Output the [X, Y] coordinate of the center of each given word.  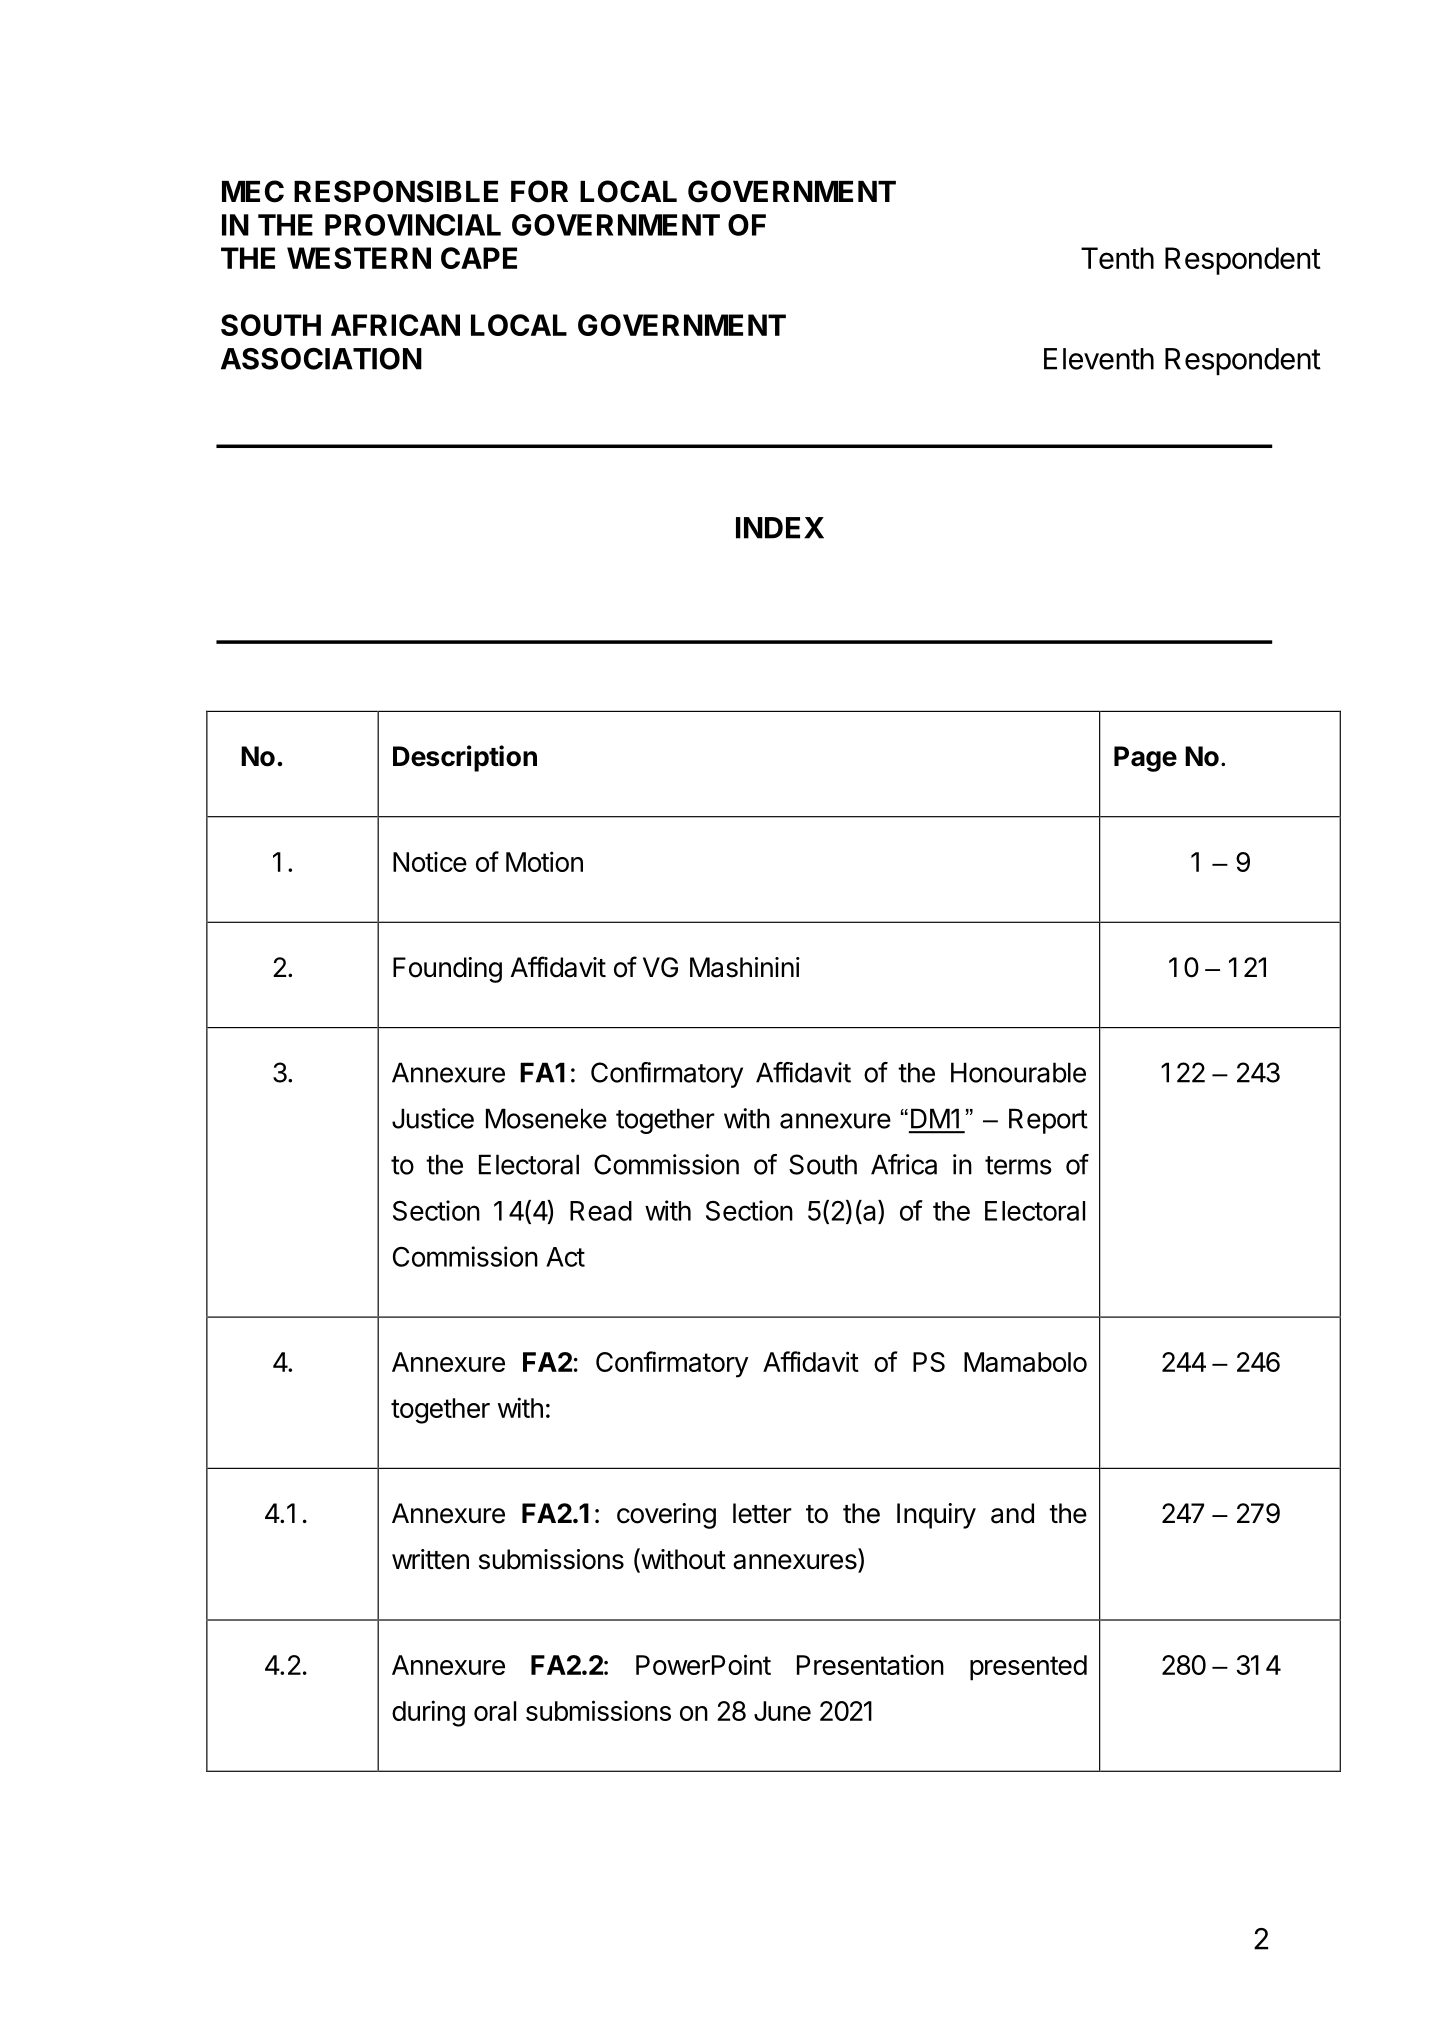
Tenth [1117, 258]
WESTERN [359, 258]
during [428, 1713]
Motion [544, 861]
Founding [447, 970]
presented [1028, 1668]
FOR [539, 191]
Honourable [1018, 1072]
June [782, 1711]
